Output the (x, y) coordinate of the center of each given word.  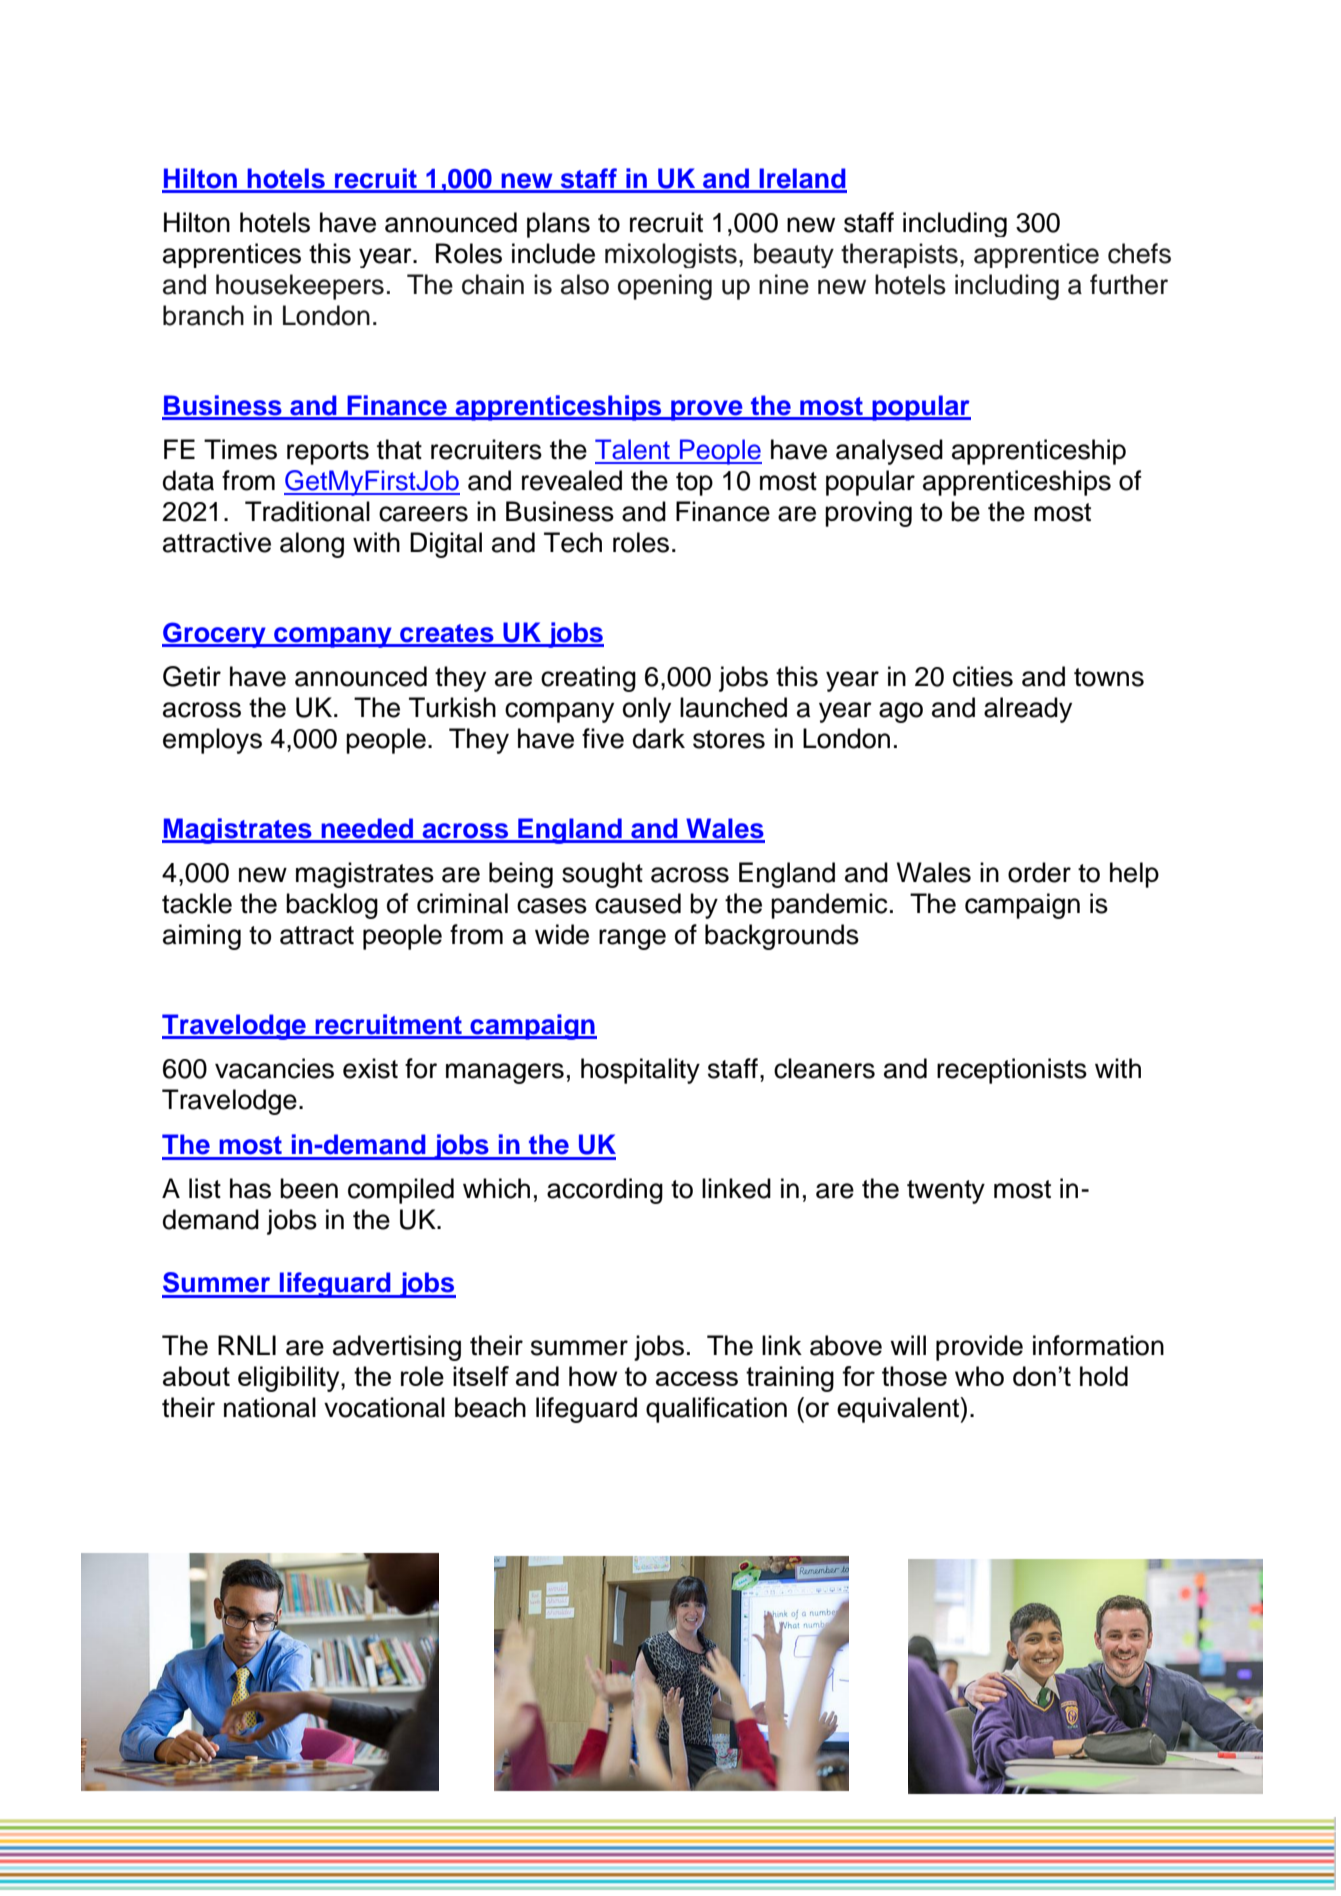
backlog (332, 906)
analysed (889, 452)
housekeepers (300, 287)
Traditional (307, 511)
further (1129, 284)
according (605, 1191)
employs (212, 741)
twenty (946, 1192)
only (647, 710)
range (632, 939)
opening (665, 287)
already (1028, 710)
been (309, 1188)
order (1039, 872)
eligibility (290, 1379)
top (694, 484)
